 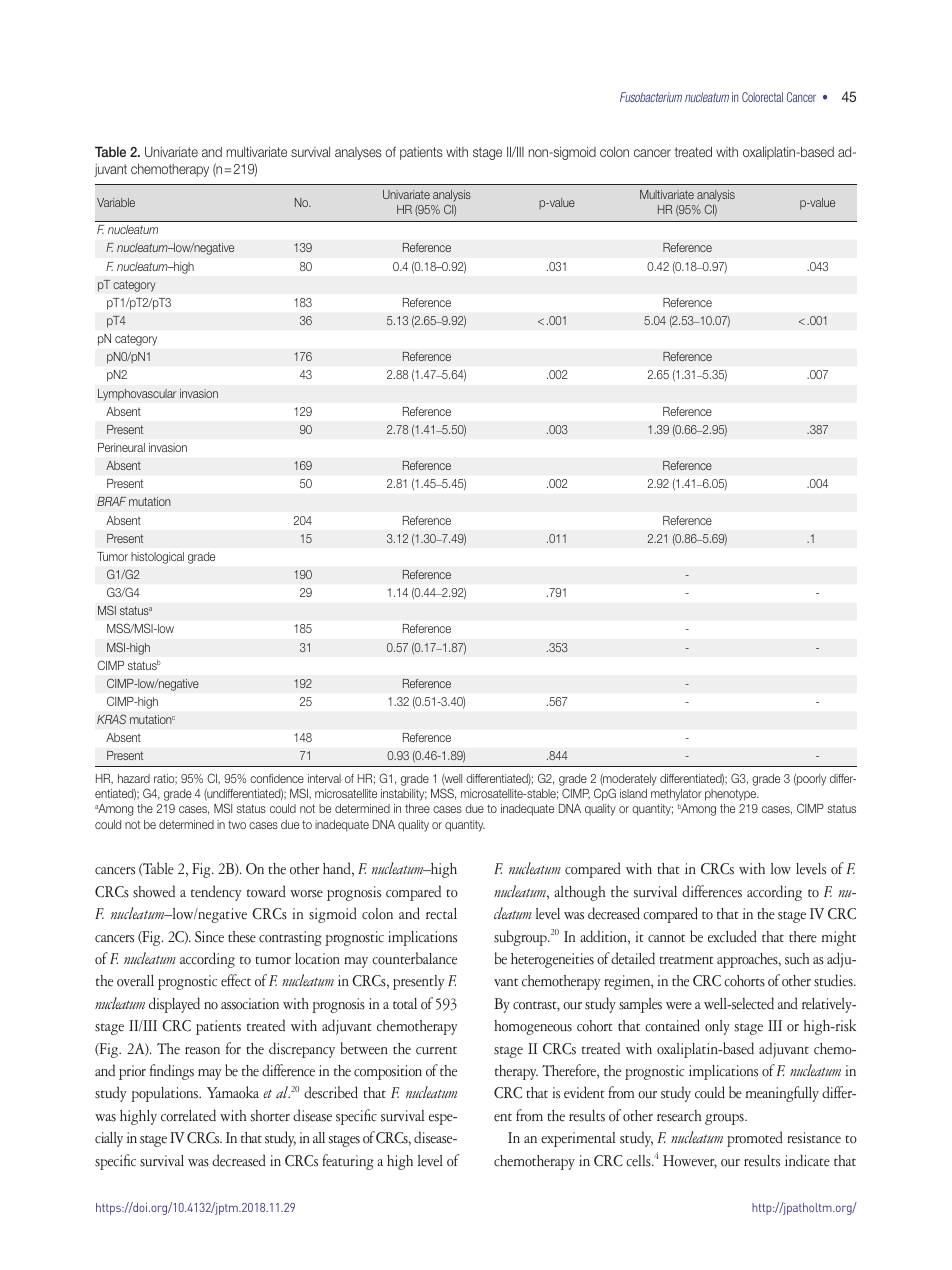 I want to click on phenotype, so click(x=732, y=795).
